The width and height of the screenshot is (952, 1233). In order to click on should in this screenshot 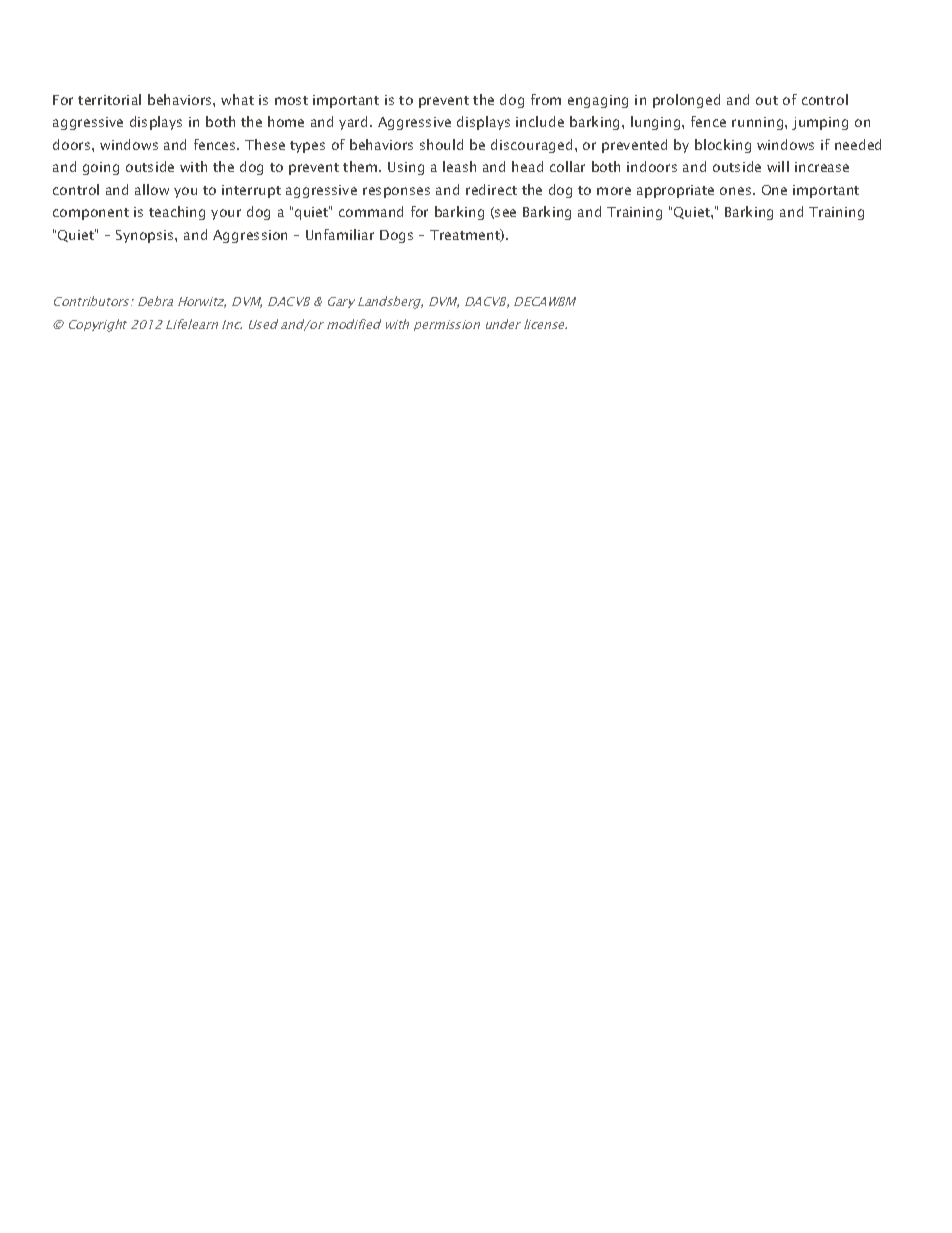, I will do `click(441, 144)`.
